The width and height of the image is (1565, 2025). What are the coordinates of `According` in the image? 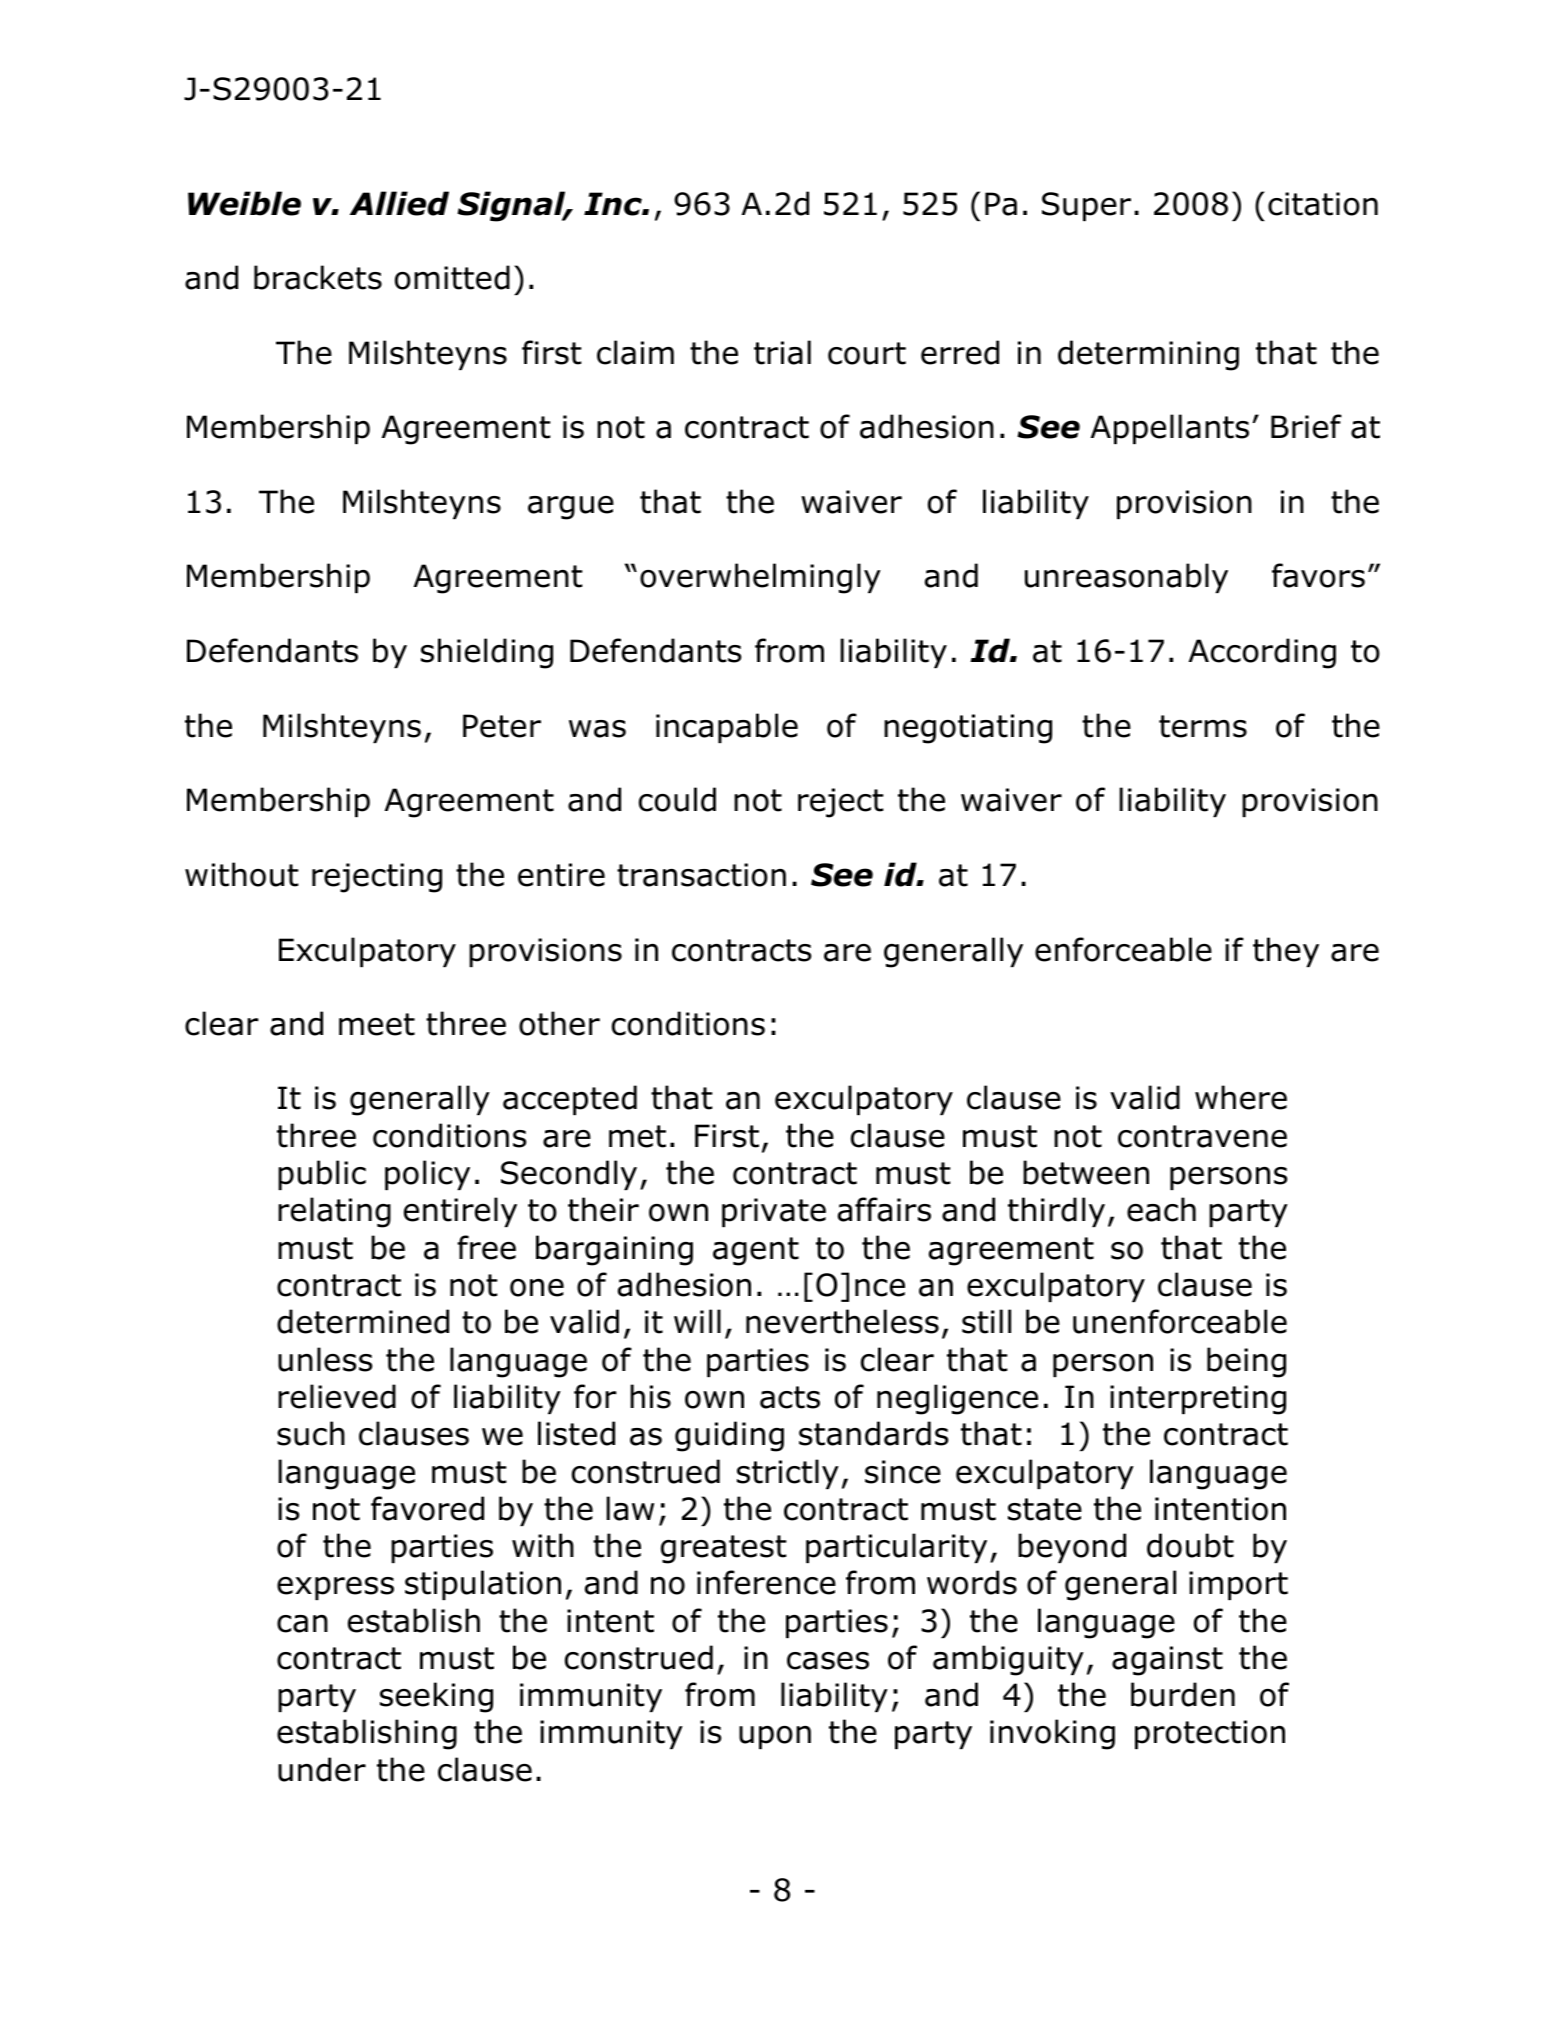 It's located at (1262, 653).
